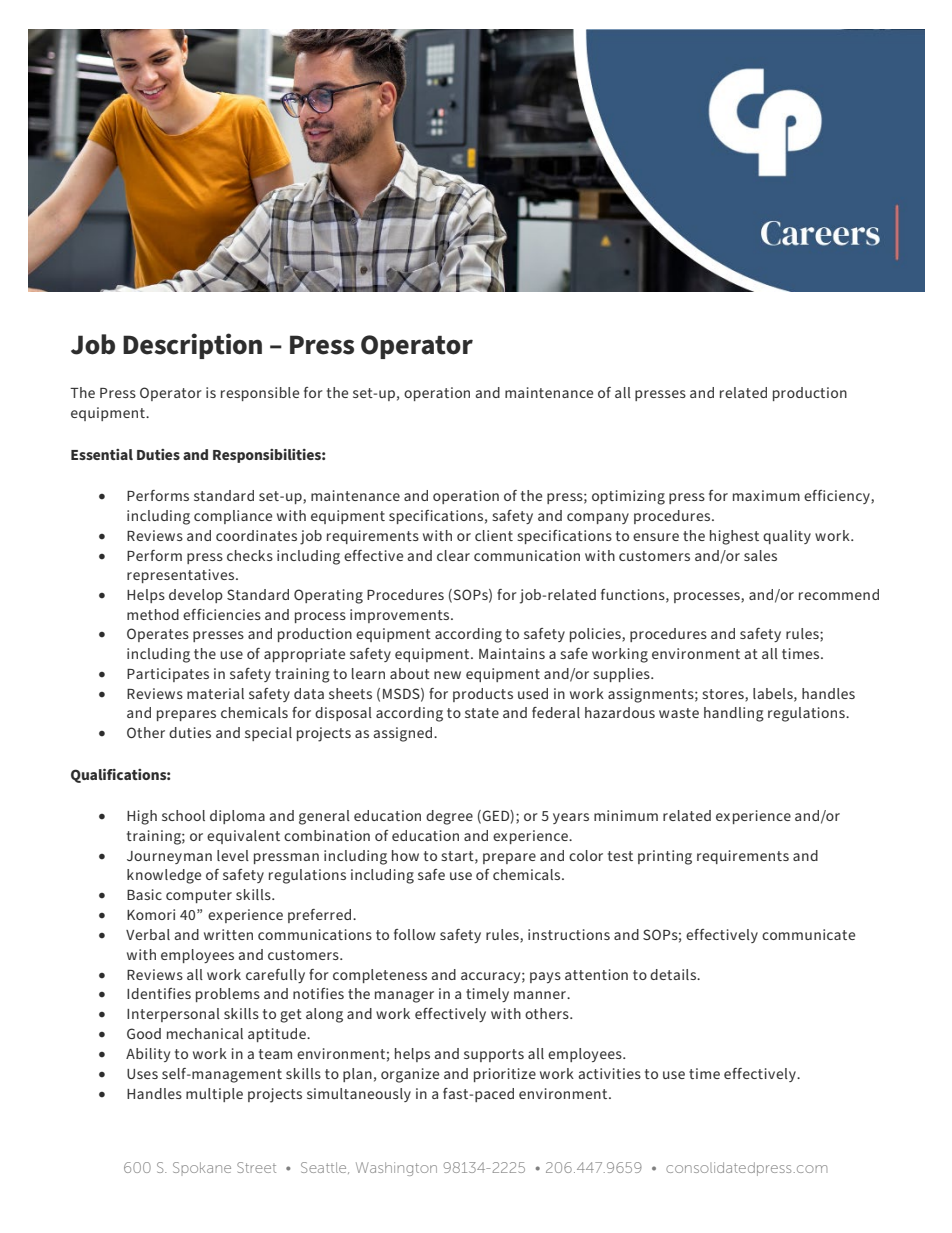 This screenshot has height=1233, width=952. What do you see at coordinates (396, 1169) in the screenshot?
I see `Washington` at bounding box center [396, 1169].
